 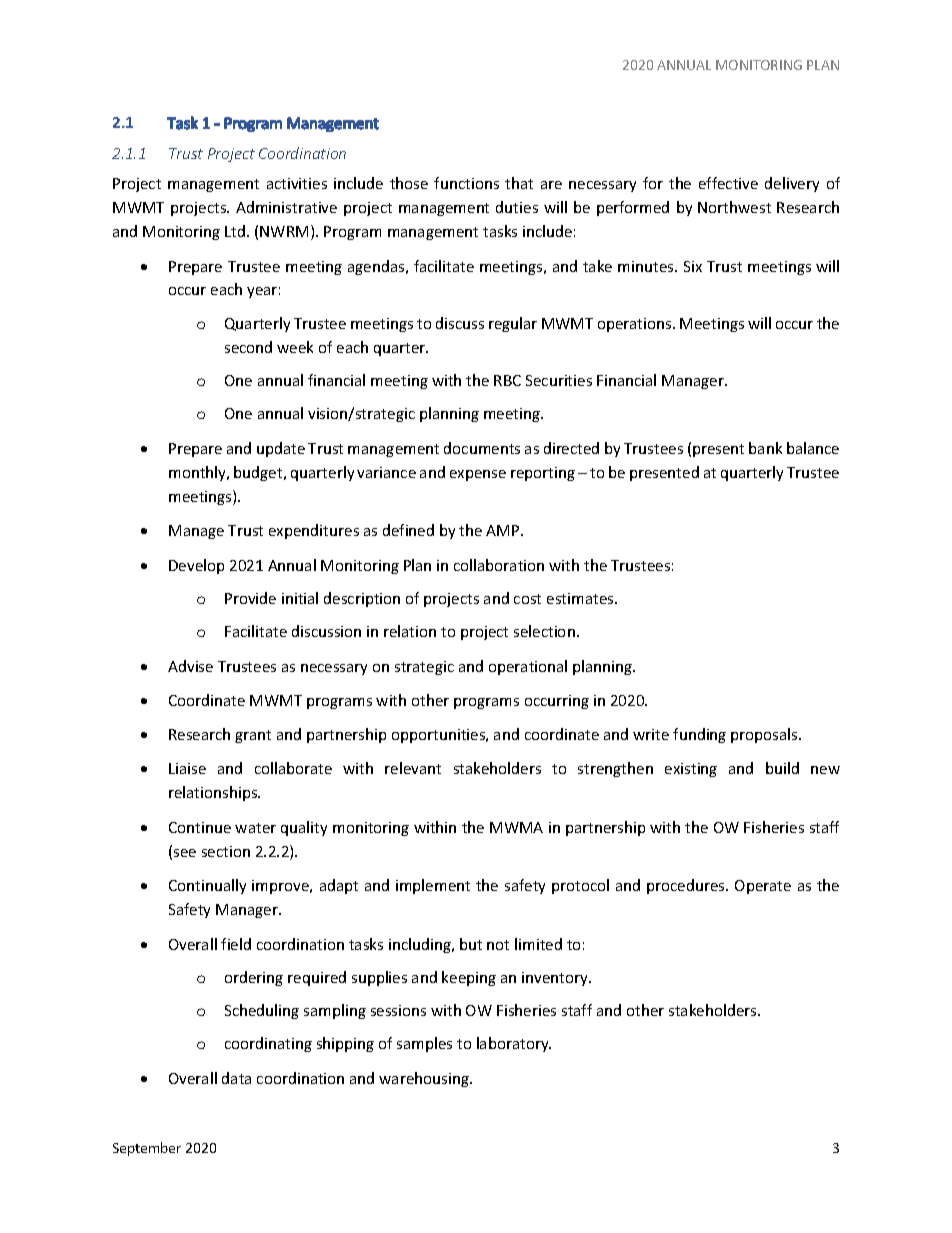 I want to click on update, so click(x=281, y=449).
